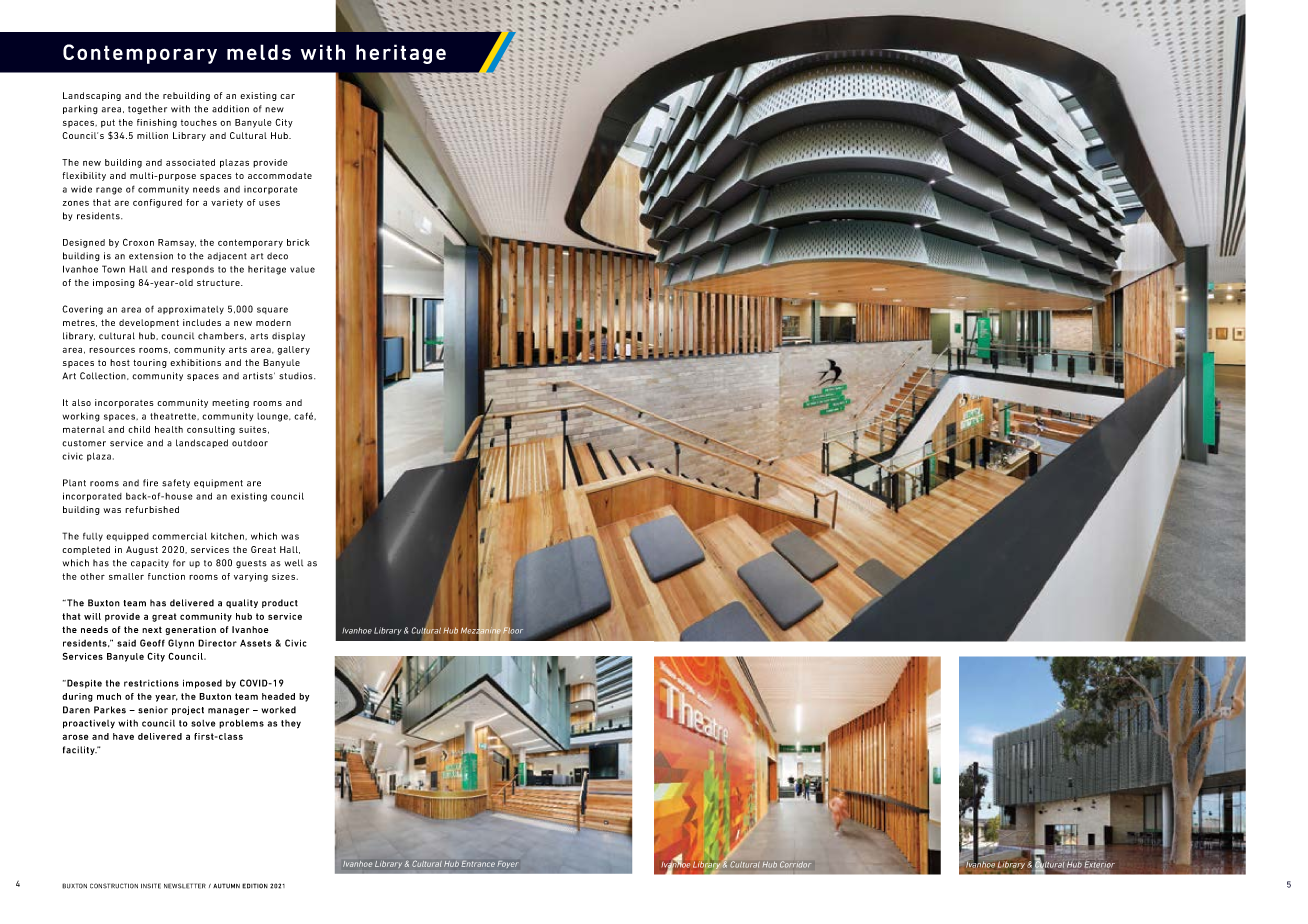  What do you see at coordinates (176, 483) in the screenshot?
I see `safety` at bounding box center [176, 483].
